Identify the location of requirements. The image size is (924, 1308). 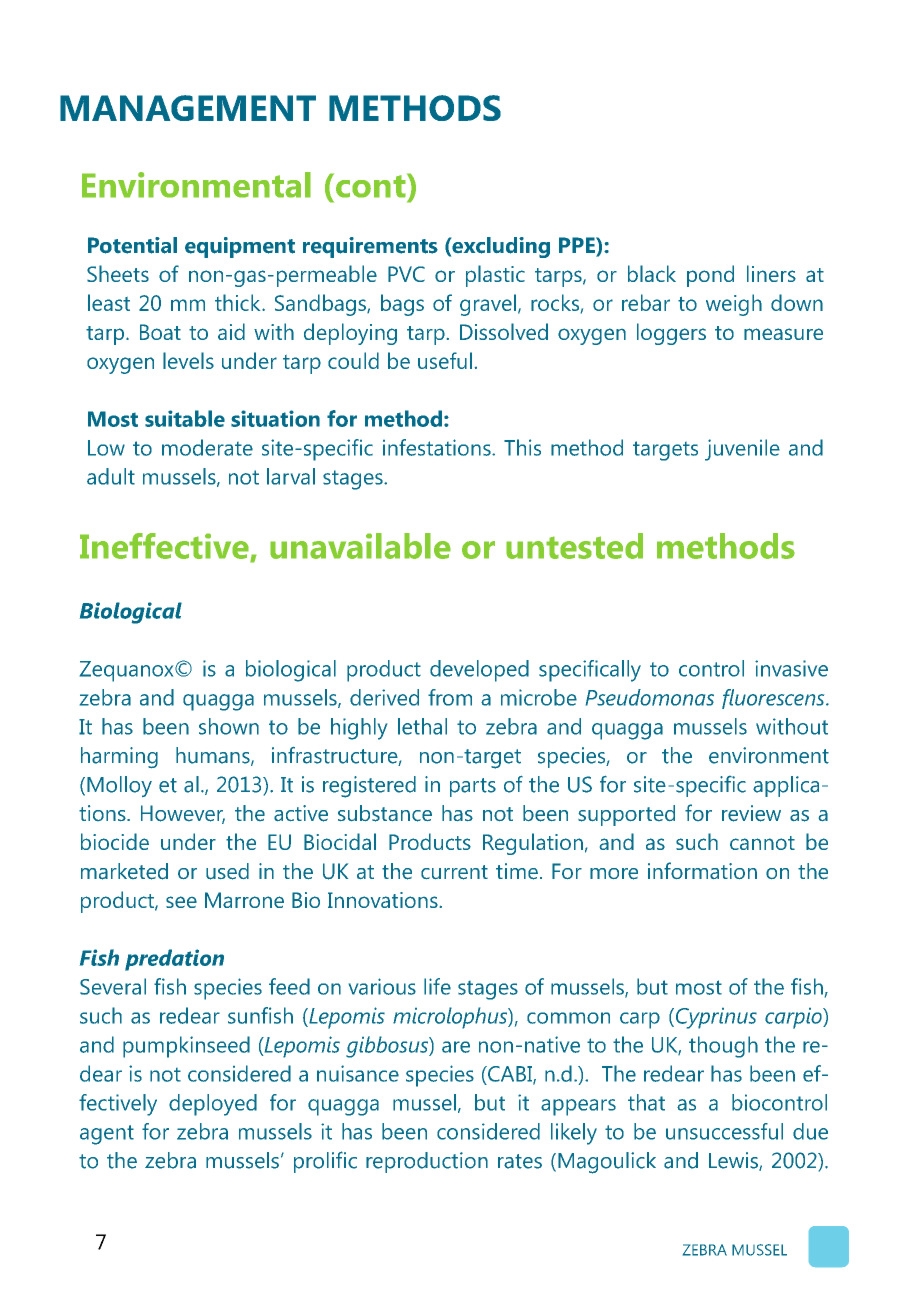
(370, 247).
